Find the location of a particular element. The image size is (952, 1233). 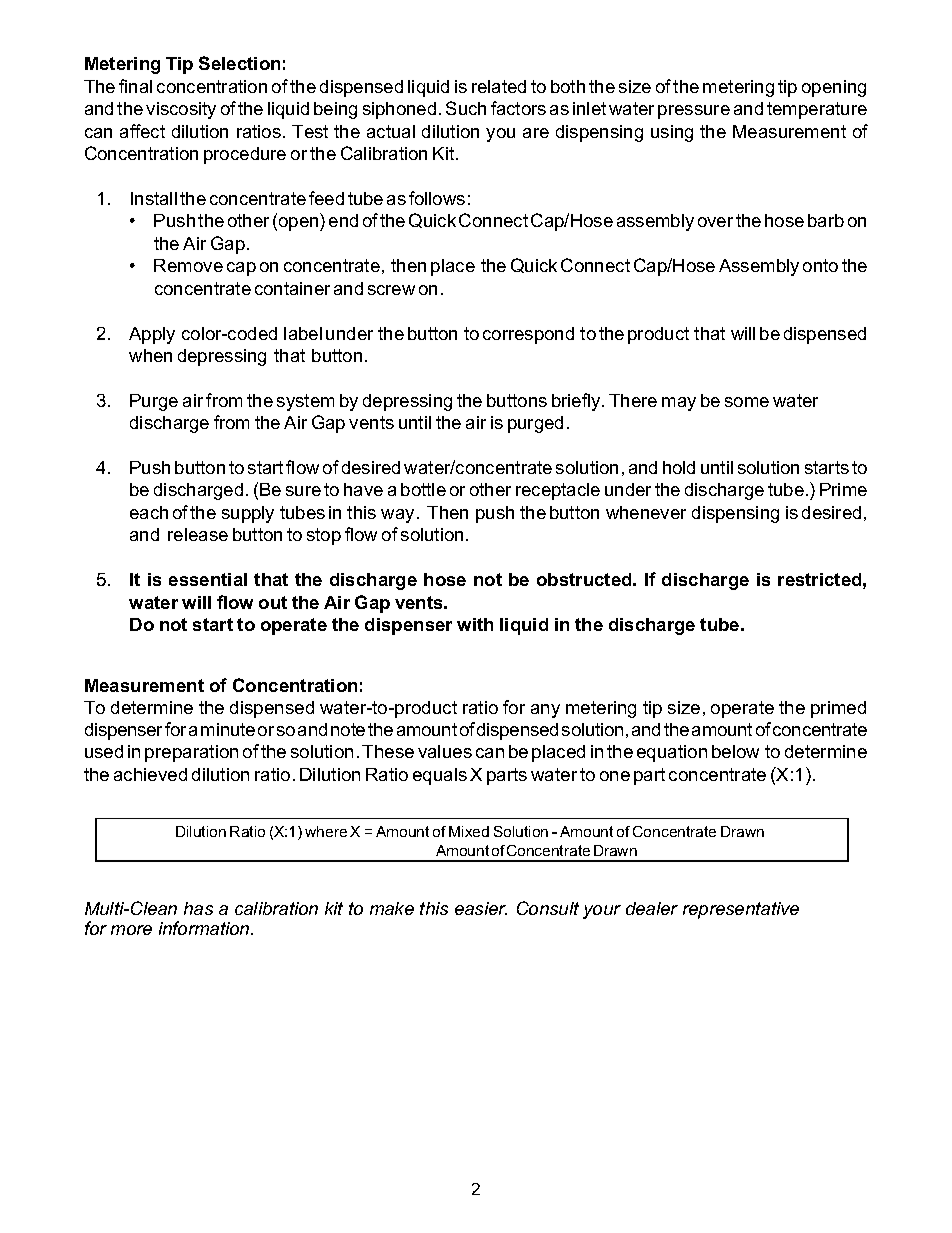

each is located at coordinates (149, 512).
